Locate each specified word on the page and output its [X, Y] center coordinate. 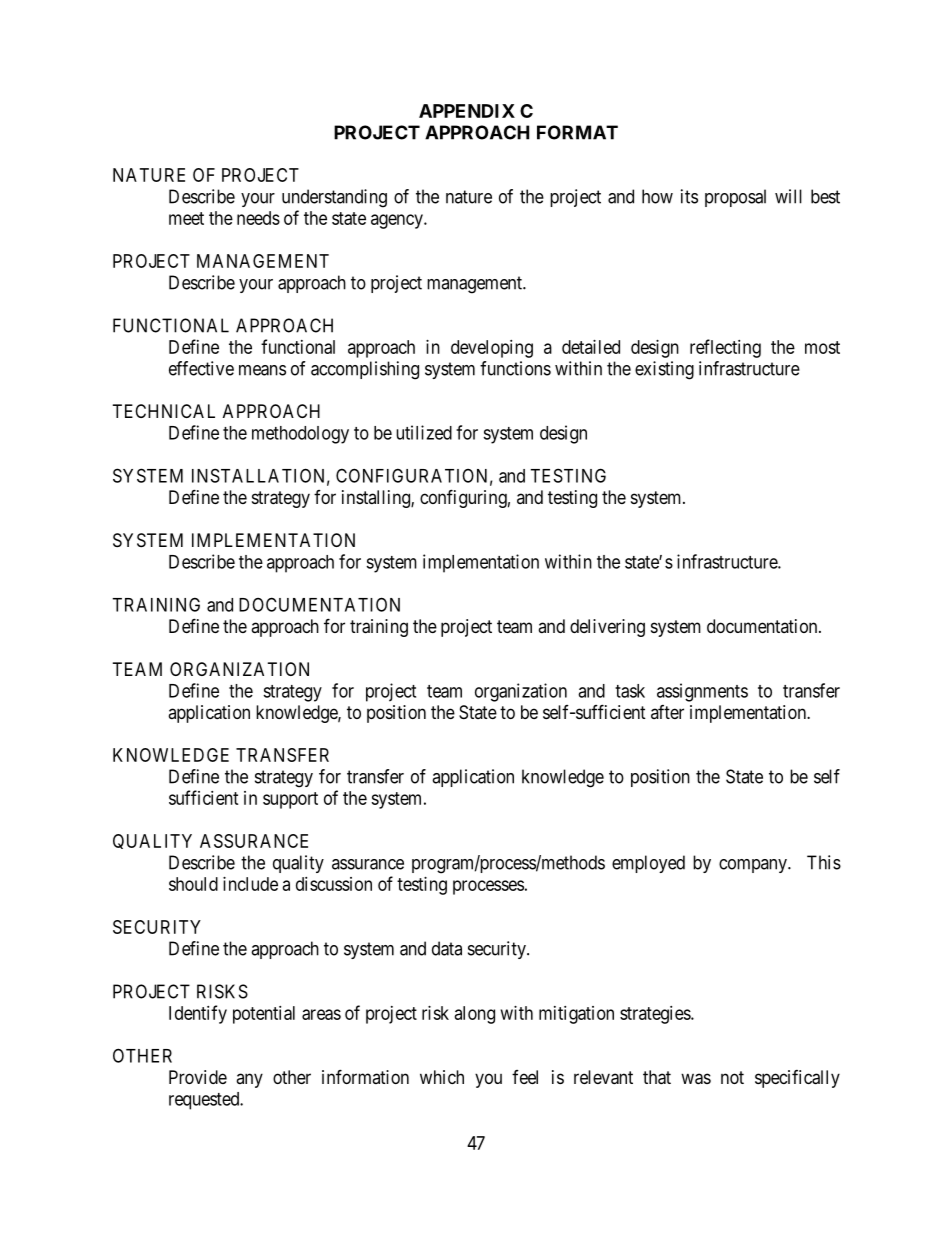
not [732, 1077]
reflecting [725, 348]
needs [258, 218]
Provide [198, 1077]
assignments [702, 692]
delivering [607, 628]
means [262, 370]
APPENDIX [467, 111]
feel [525, 1077]
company [754, 866]
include [250, 884]
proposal [735, 198]
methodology [300, 435]
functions [515, 368]
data [447, 948]
